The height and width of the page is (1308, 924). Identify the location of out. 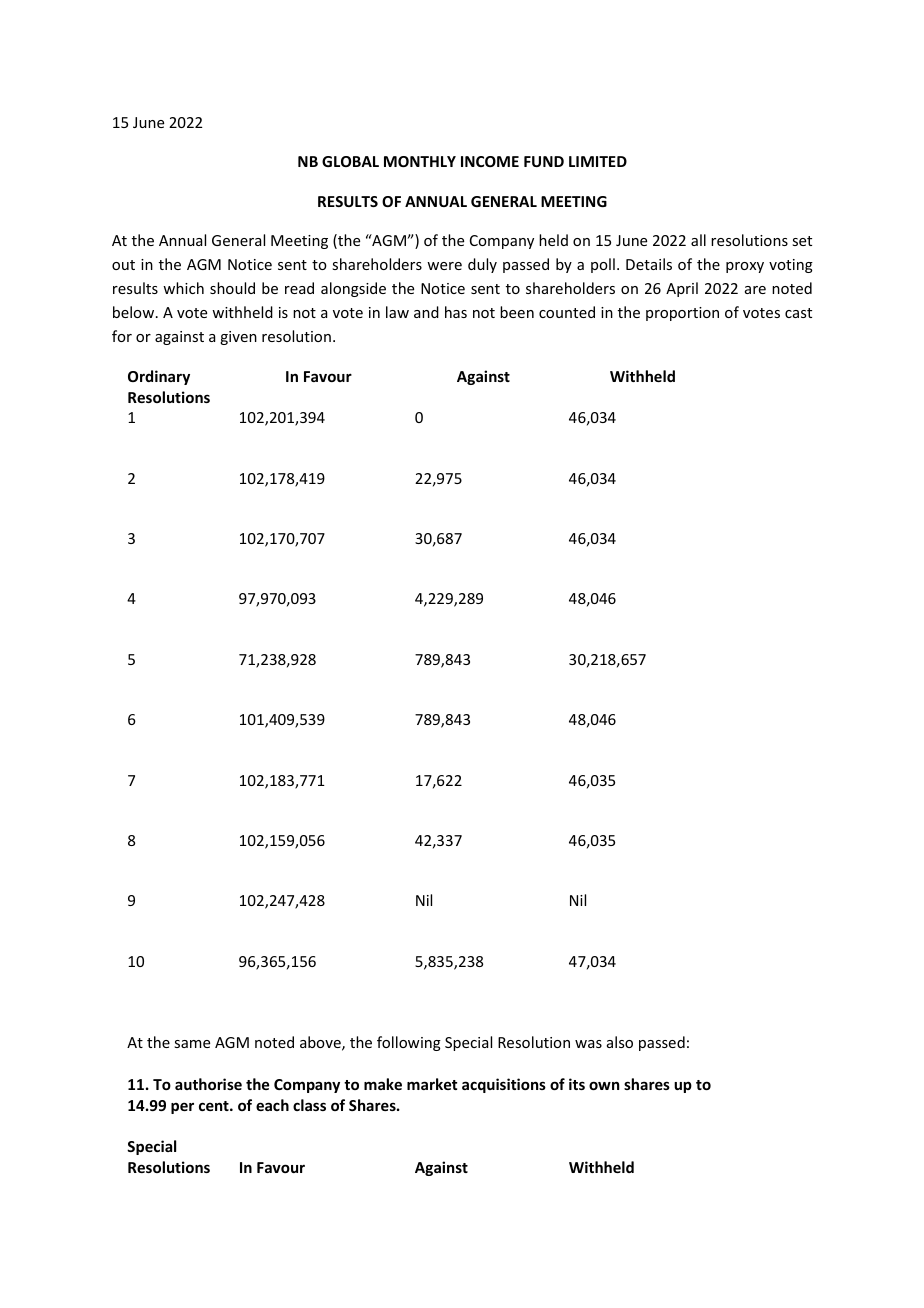
(123, 265).
